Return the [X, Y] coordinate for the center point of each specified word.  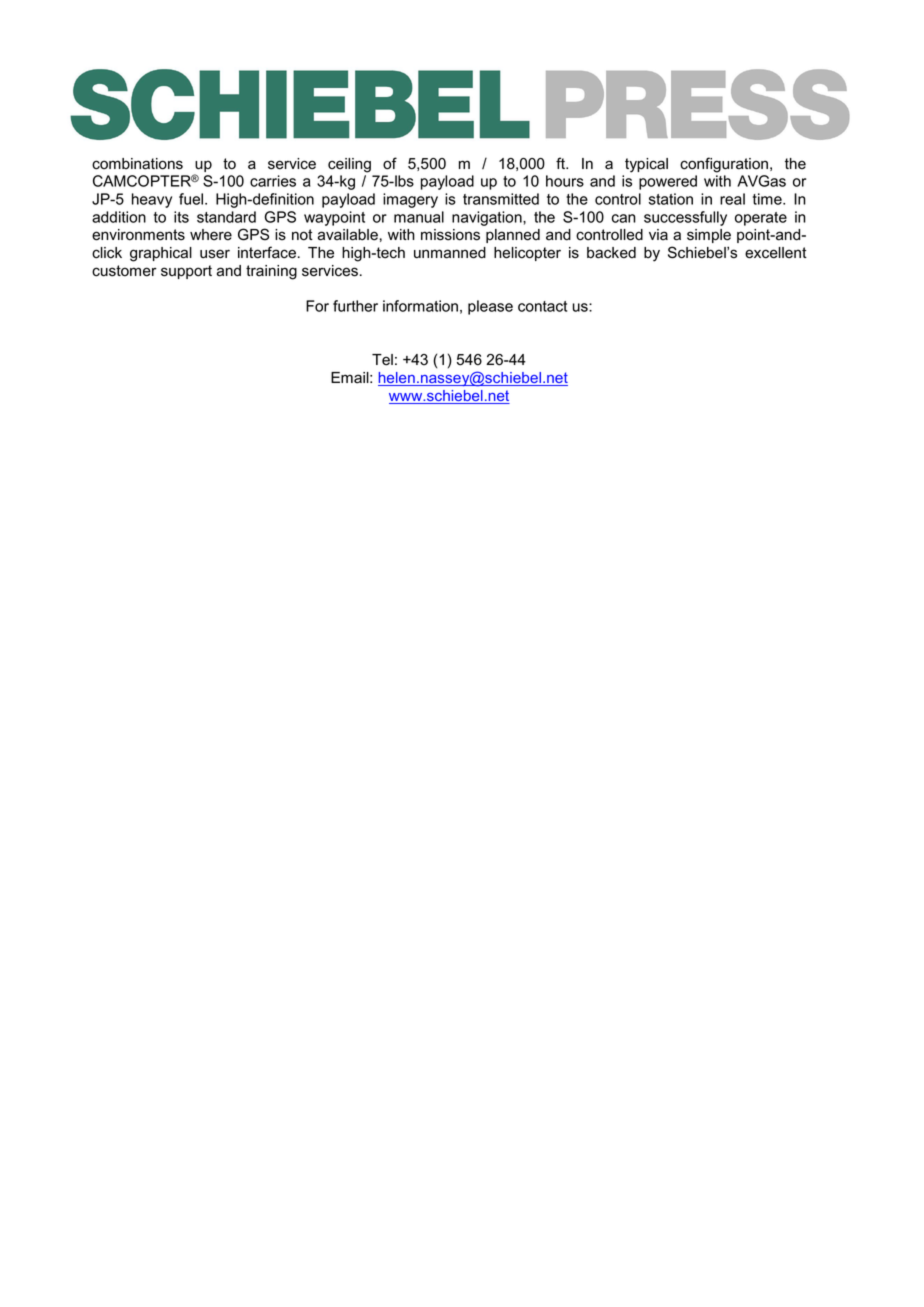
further [355, 306]
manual [419, 217]
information [420, 306]
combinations [137, 164]
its [181, 217]
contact [542, 306]
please [490, 307]
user [215, 254]
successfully [685, 218]
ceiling [349, 165]
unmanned [450, 253]
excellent [776, 253]
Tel [382, 360]
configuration [724, 165]
